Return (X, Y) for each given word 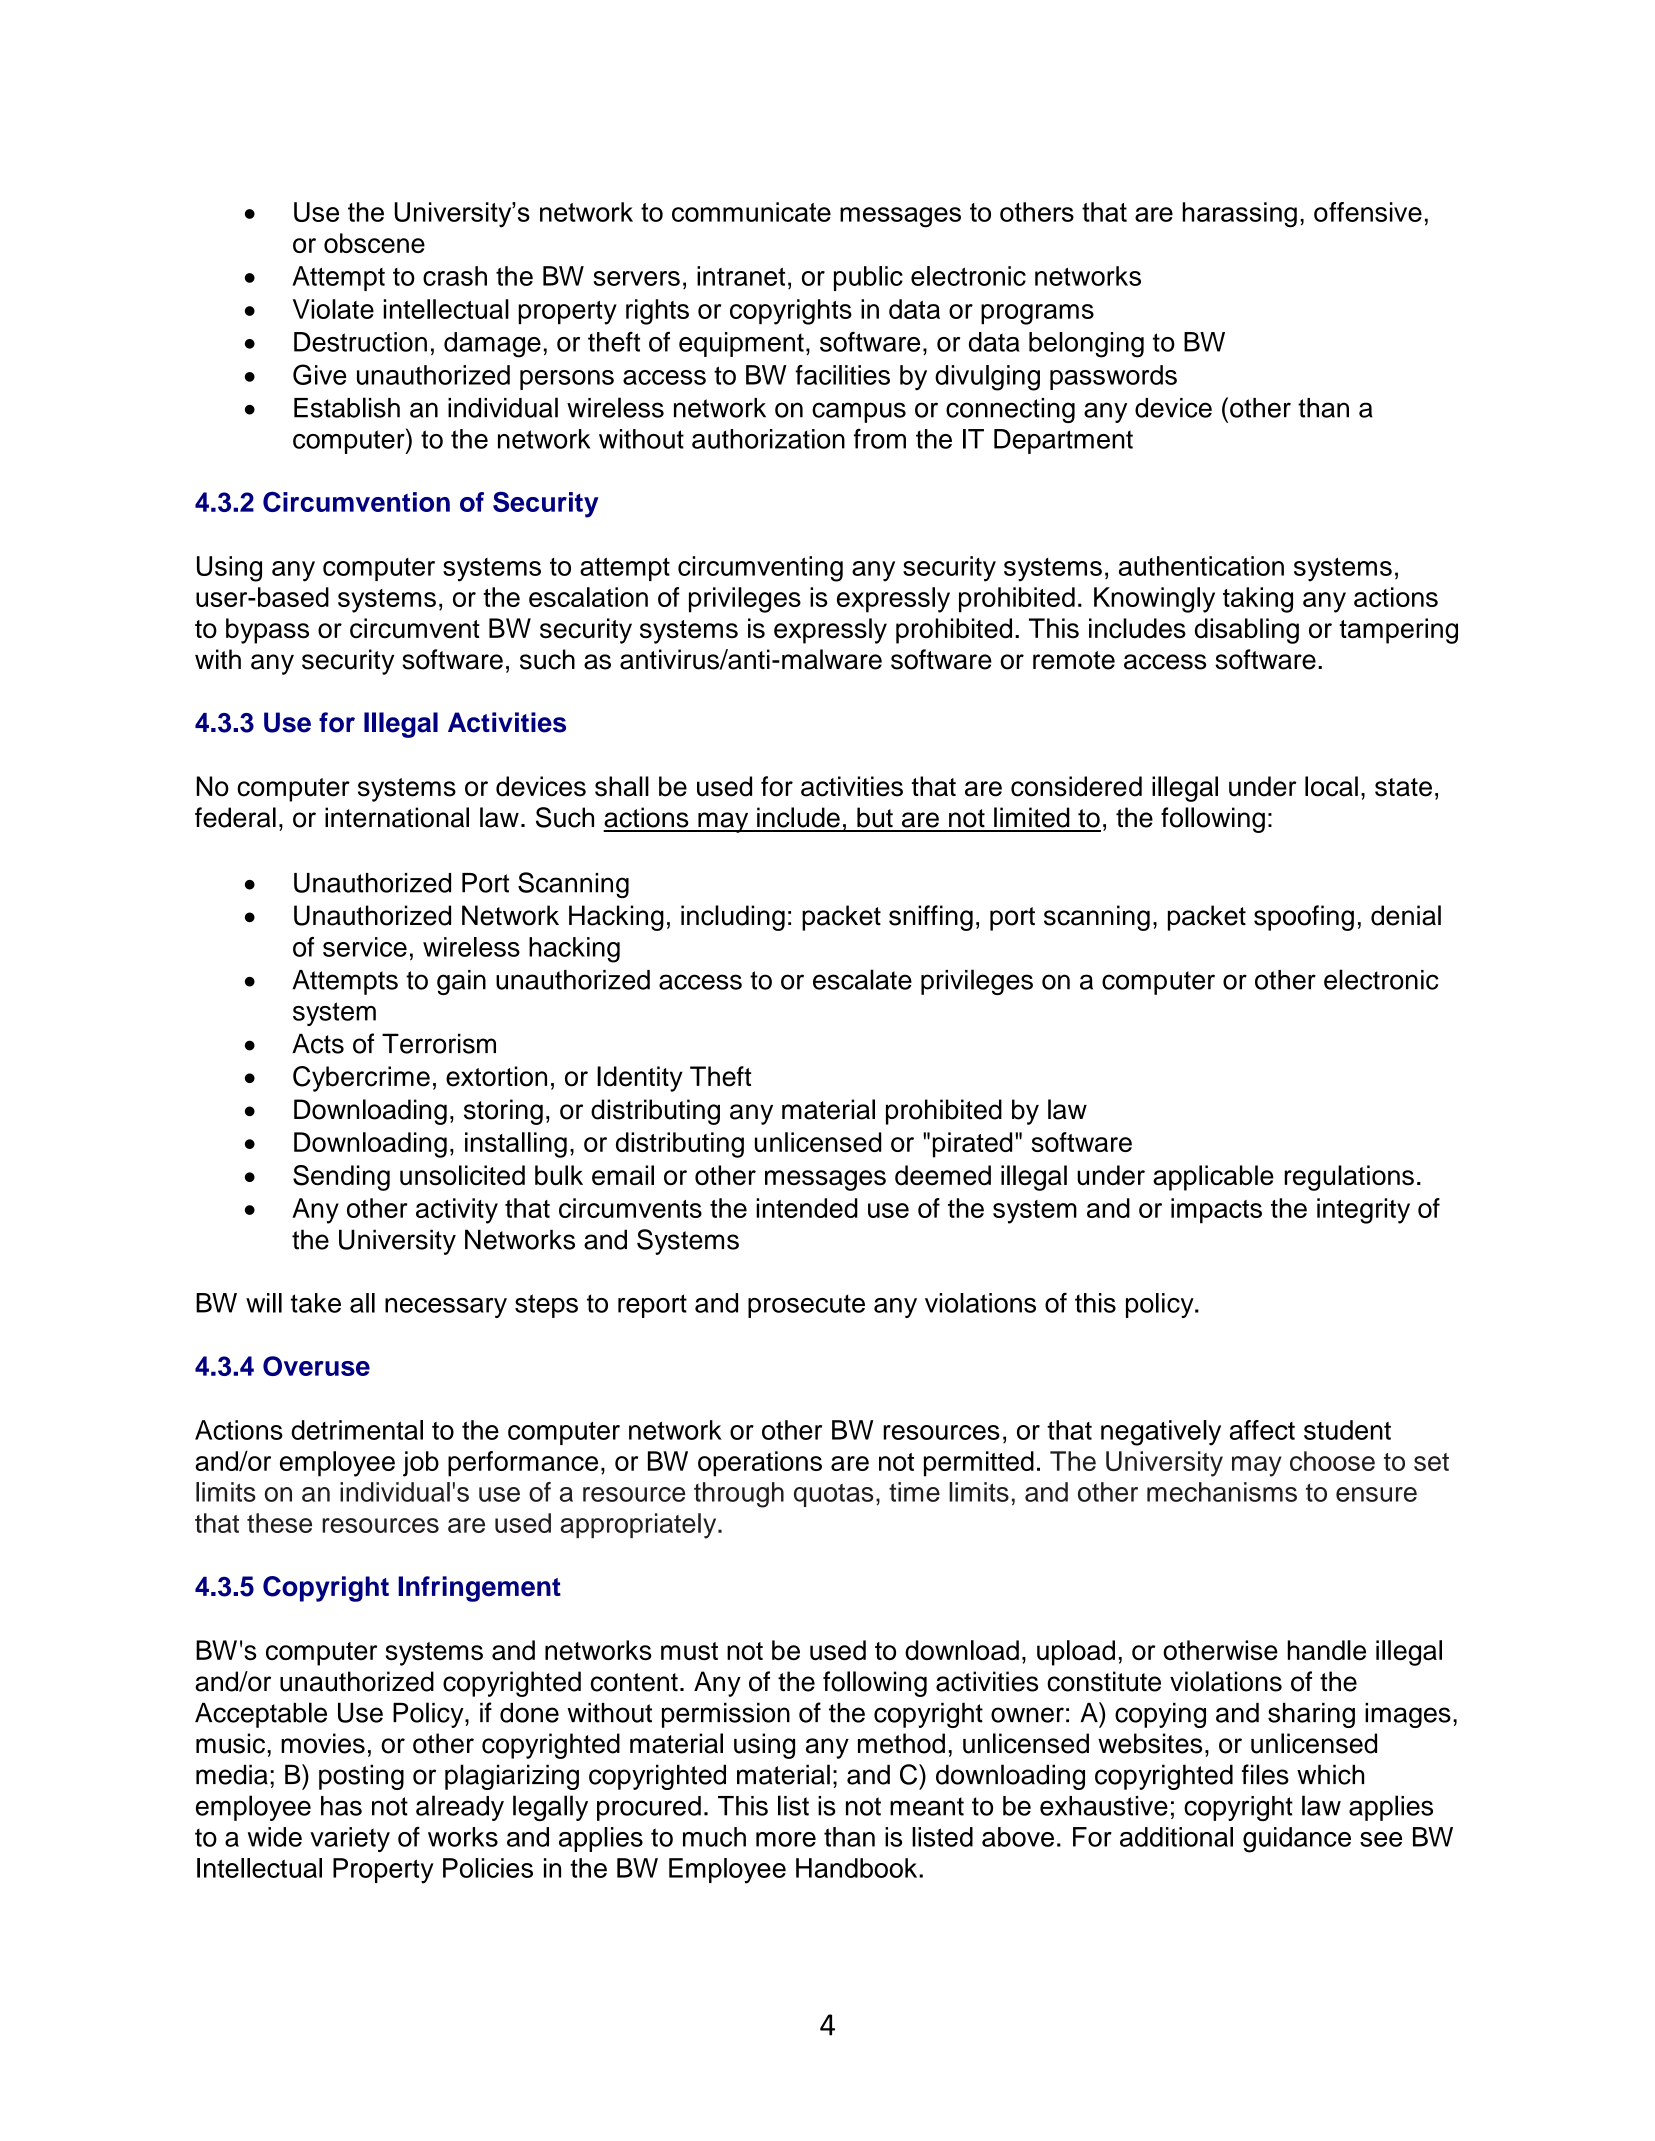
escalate (862, 979)
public (868, 278)
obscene (374, 243)
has (341, 1806)
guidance (1297, 1840)
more (786, 1839)
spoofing (1304, 918)
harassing (1239, 215)
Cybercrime (361, 1079)
